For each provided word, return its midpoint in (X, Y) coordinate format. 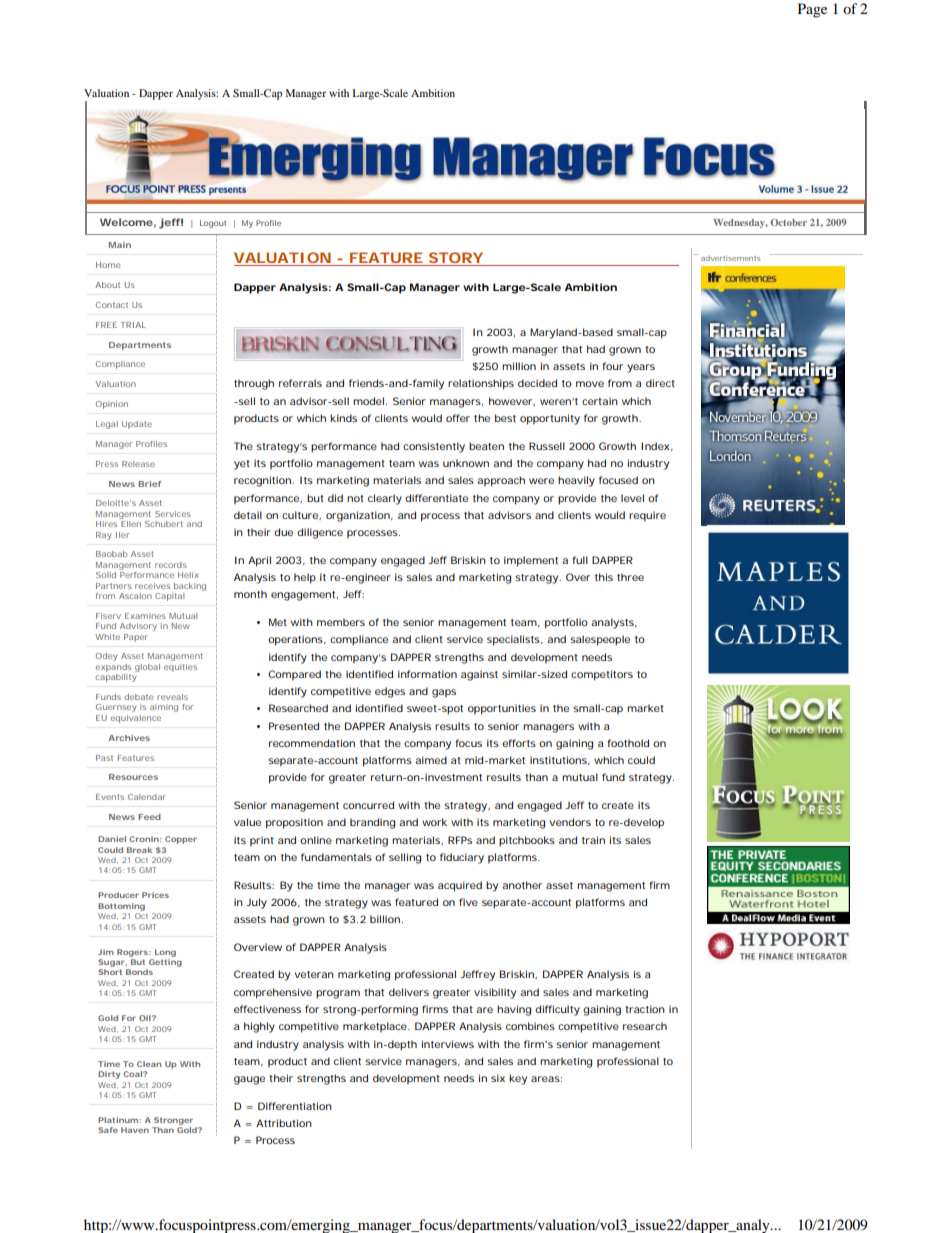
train (593, 840)
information (427, 674)
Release (138, 464)
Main (120, 245)
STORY (456, 257)
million (519, 366)
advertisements (730, 258)
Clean (149, 1064)
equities (180, 668)
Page (812, 10)
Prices (155, 895)
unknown (466, 463)
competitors (604, 675)
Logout (213, 224)
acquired (460, 886)
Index (657, 446)
